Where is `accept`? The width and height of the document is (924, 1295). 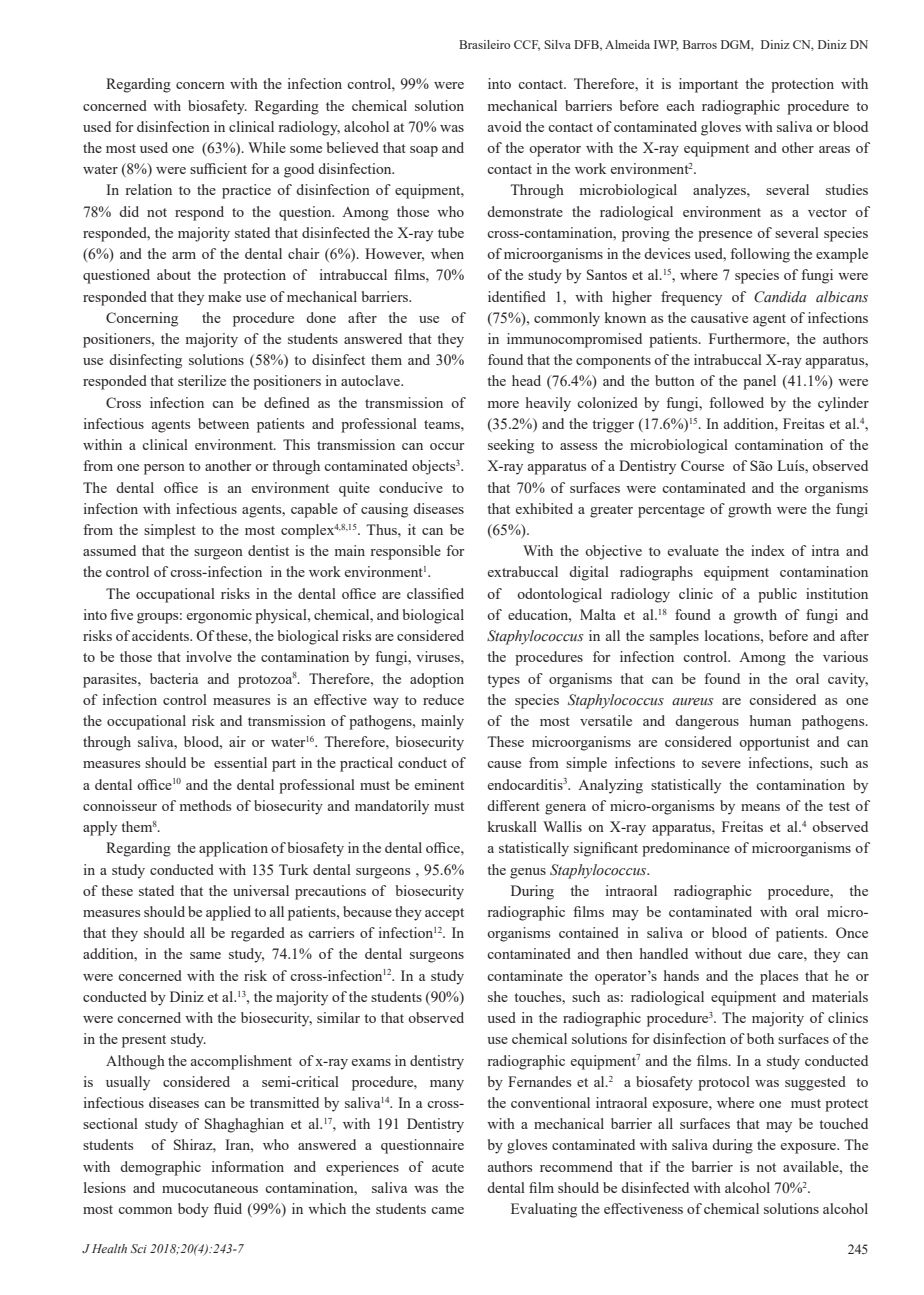
accept is located at coordinates (444, 914).
